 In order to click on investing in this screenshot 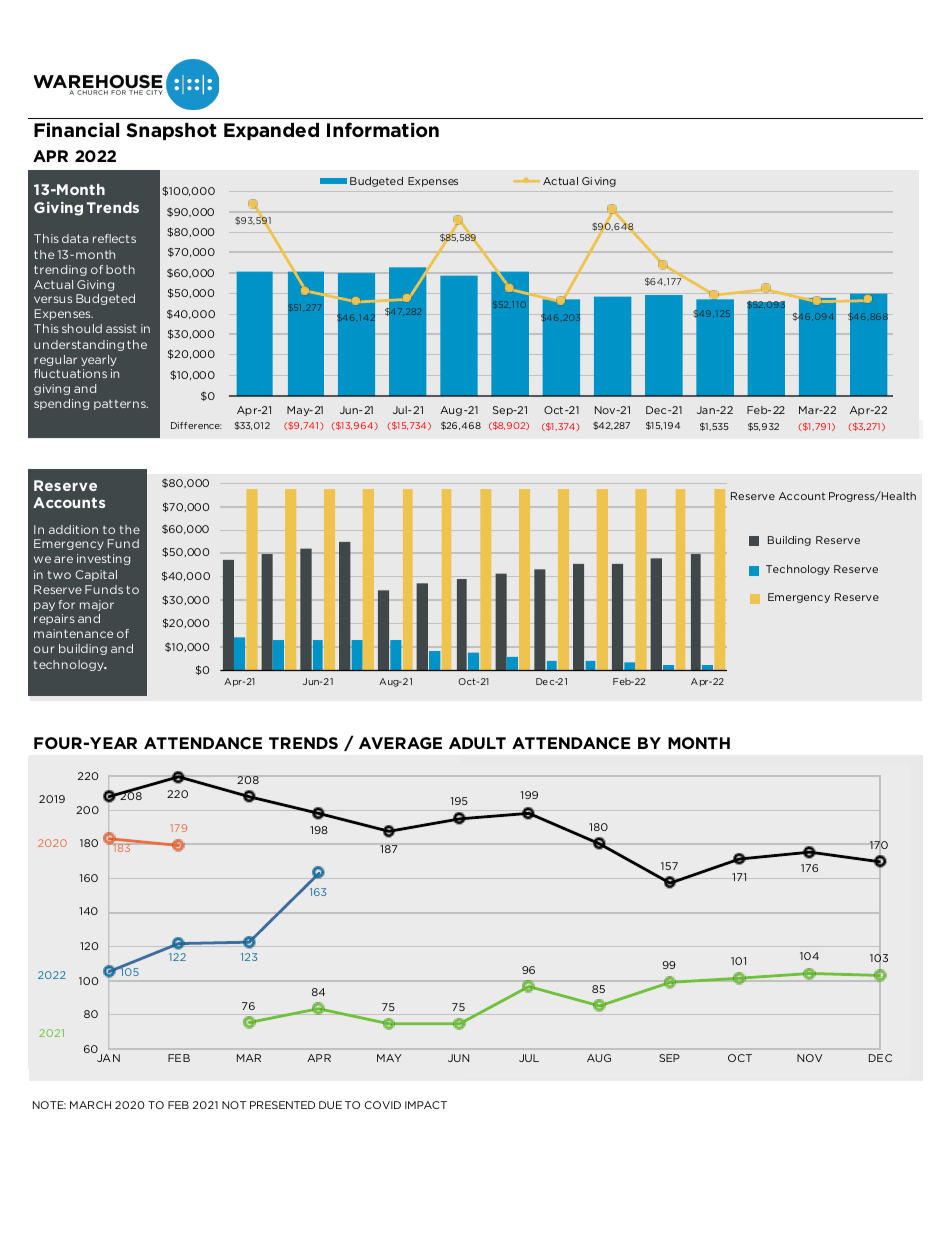, I will do `click(103, 559)`.
